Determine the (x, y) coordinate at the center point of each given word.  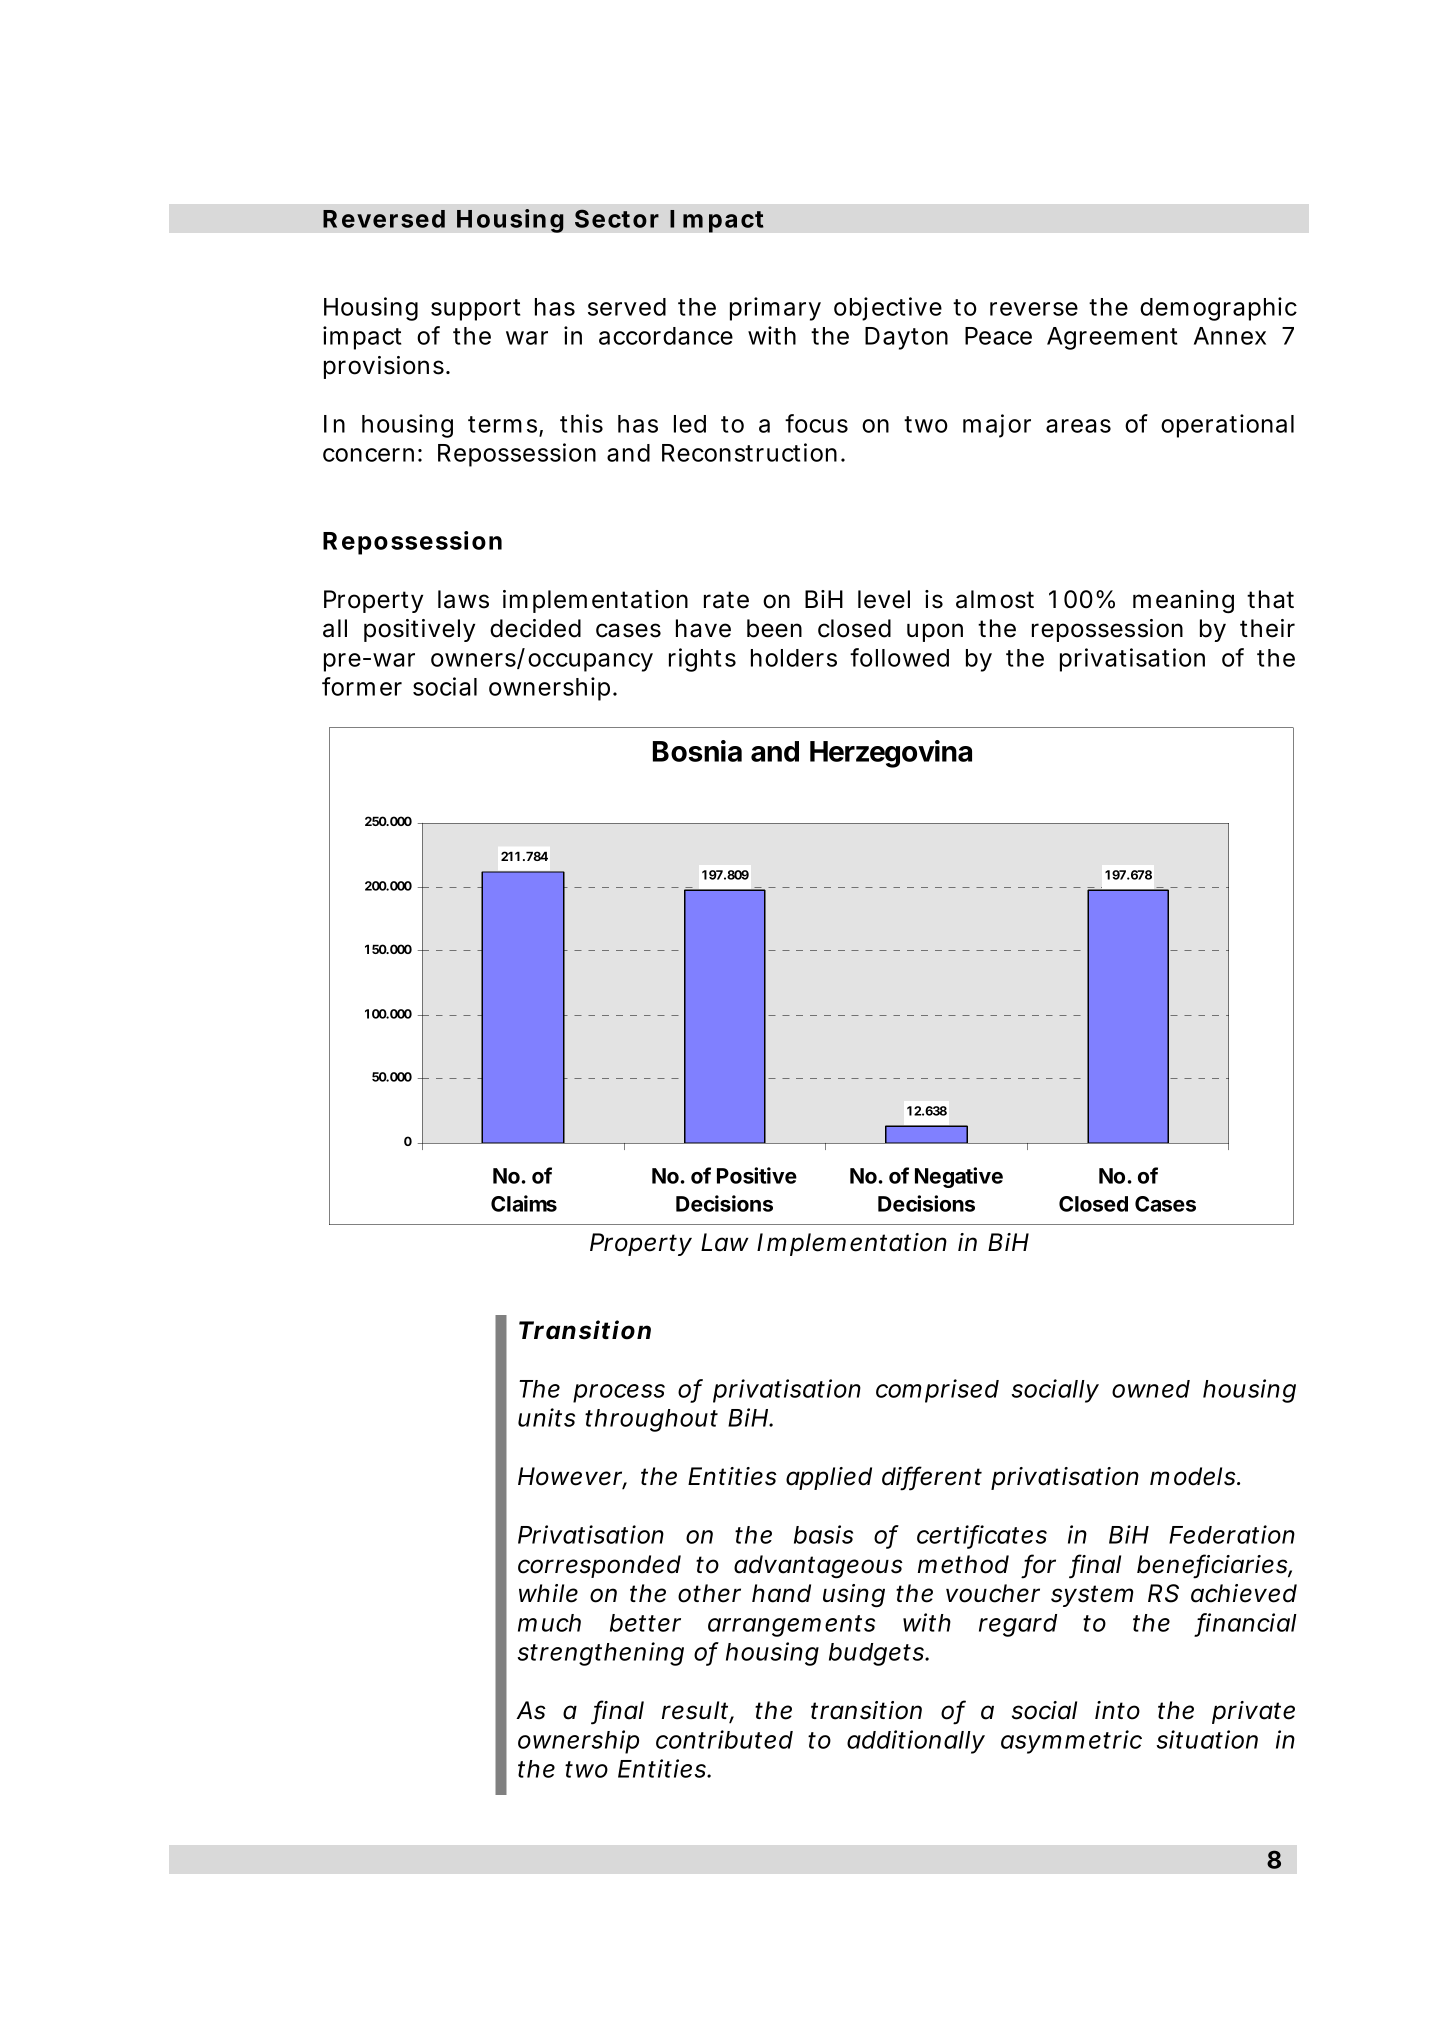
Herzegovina (891, 754)
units (546, 1417)
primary (775, 309)
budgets (878, 1654)
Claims (524, 1203)
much (549, 1623)
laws (463, 599)
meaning (1183, 601)
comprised (937, 1391)
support (475, 310)
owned (1151, 1389)
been (774, 628)
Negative (959, 1177)
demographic (1218, 309)
